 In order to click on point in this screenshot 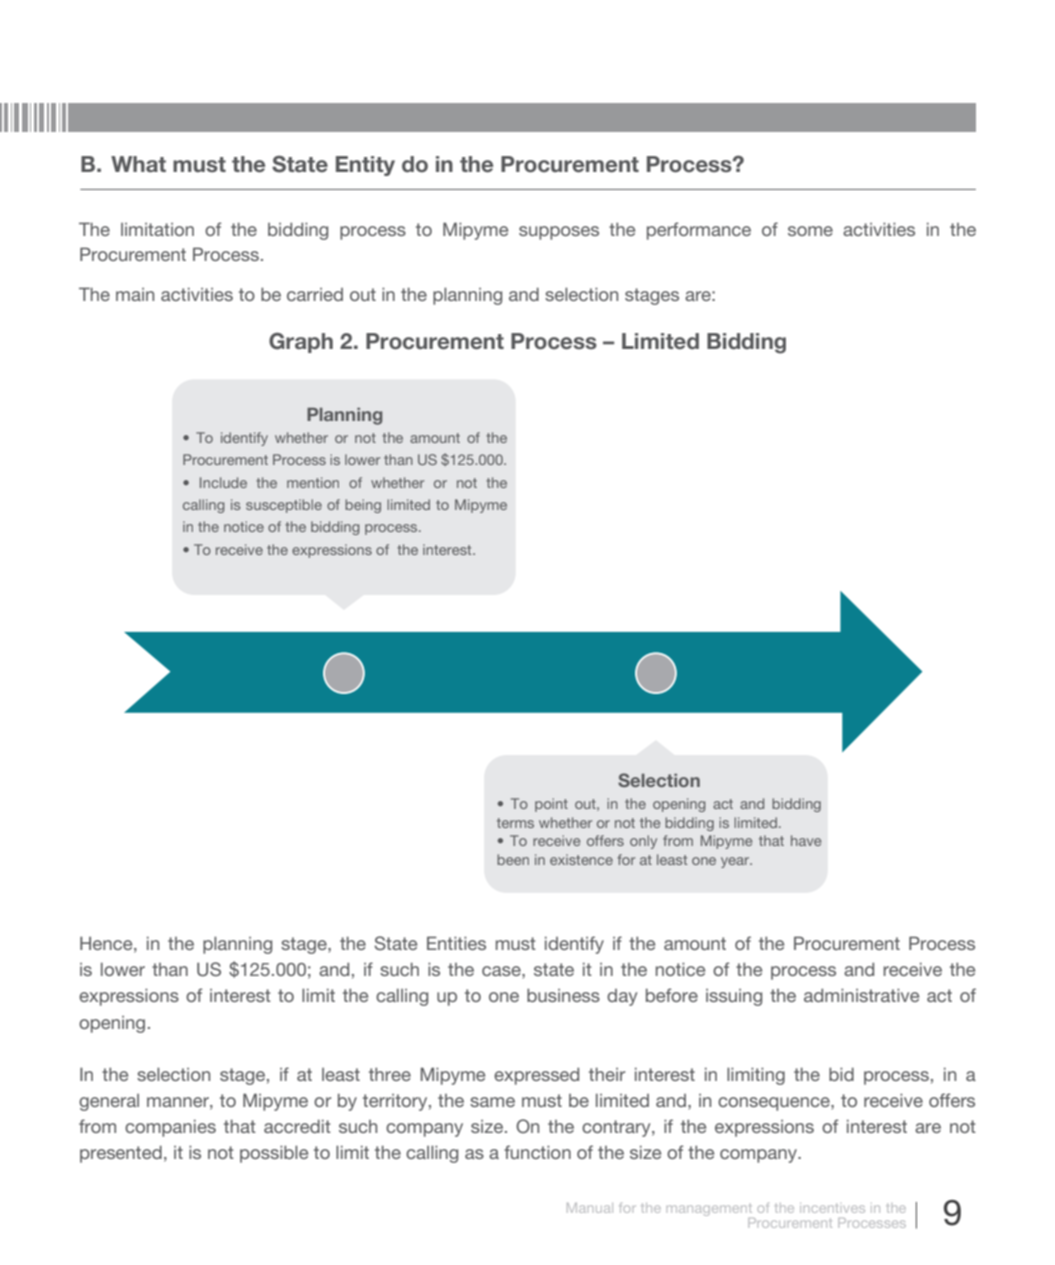, I will do `click(551, 805)`.
